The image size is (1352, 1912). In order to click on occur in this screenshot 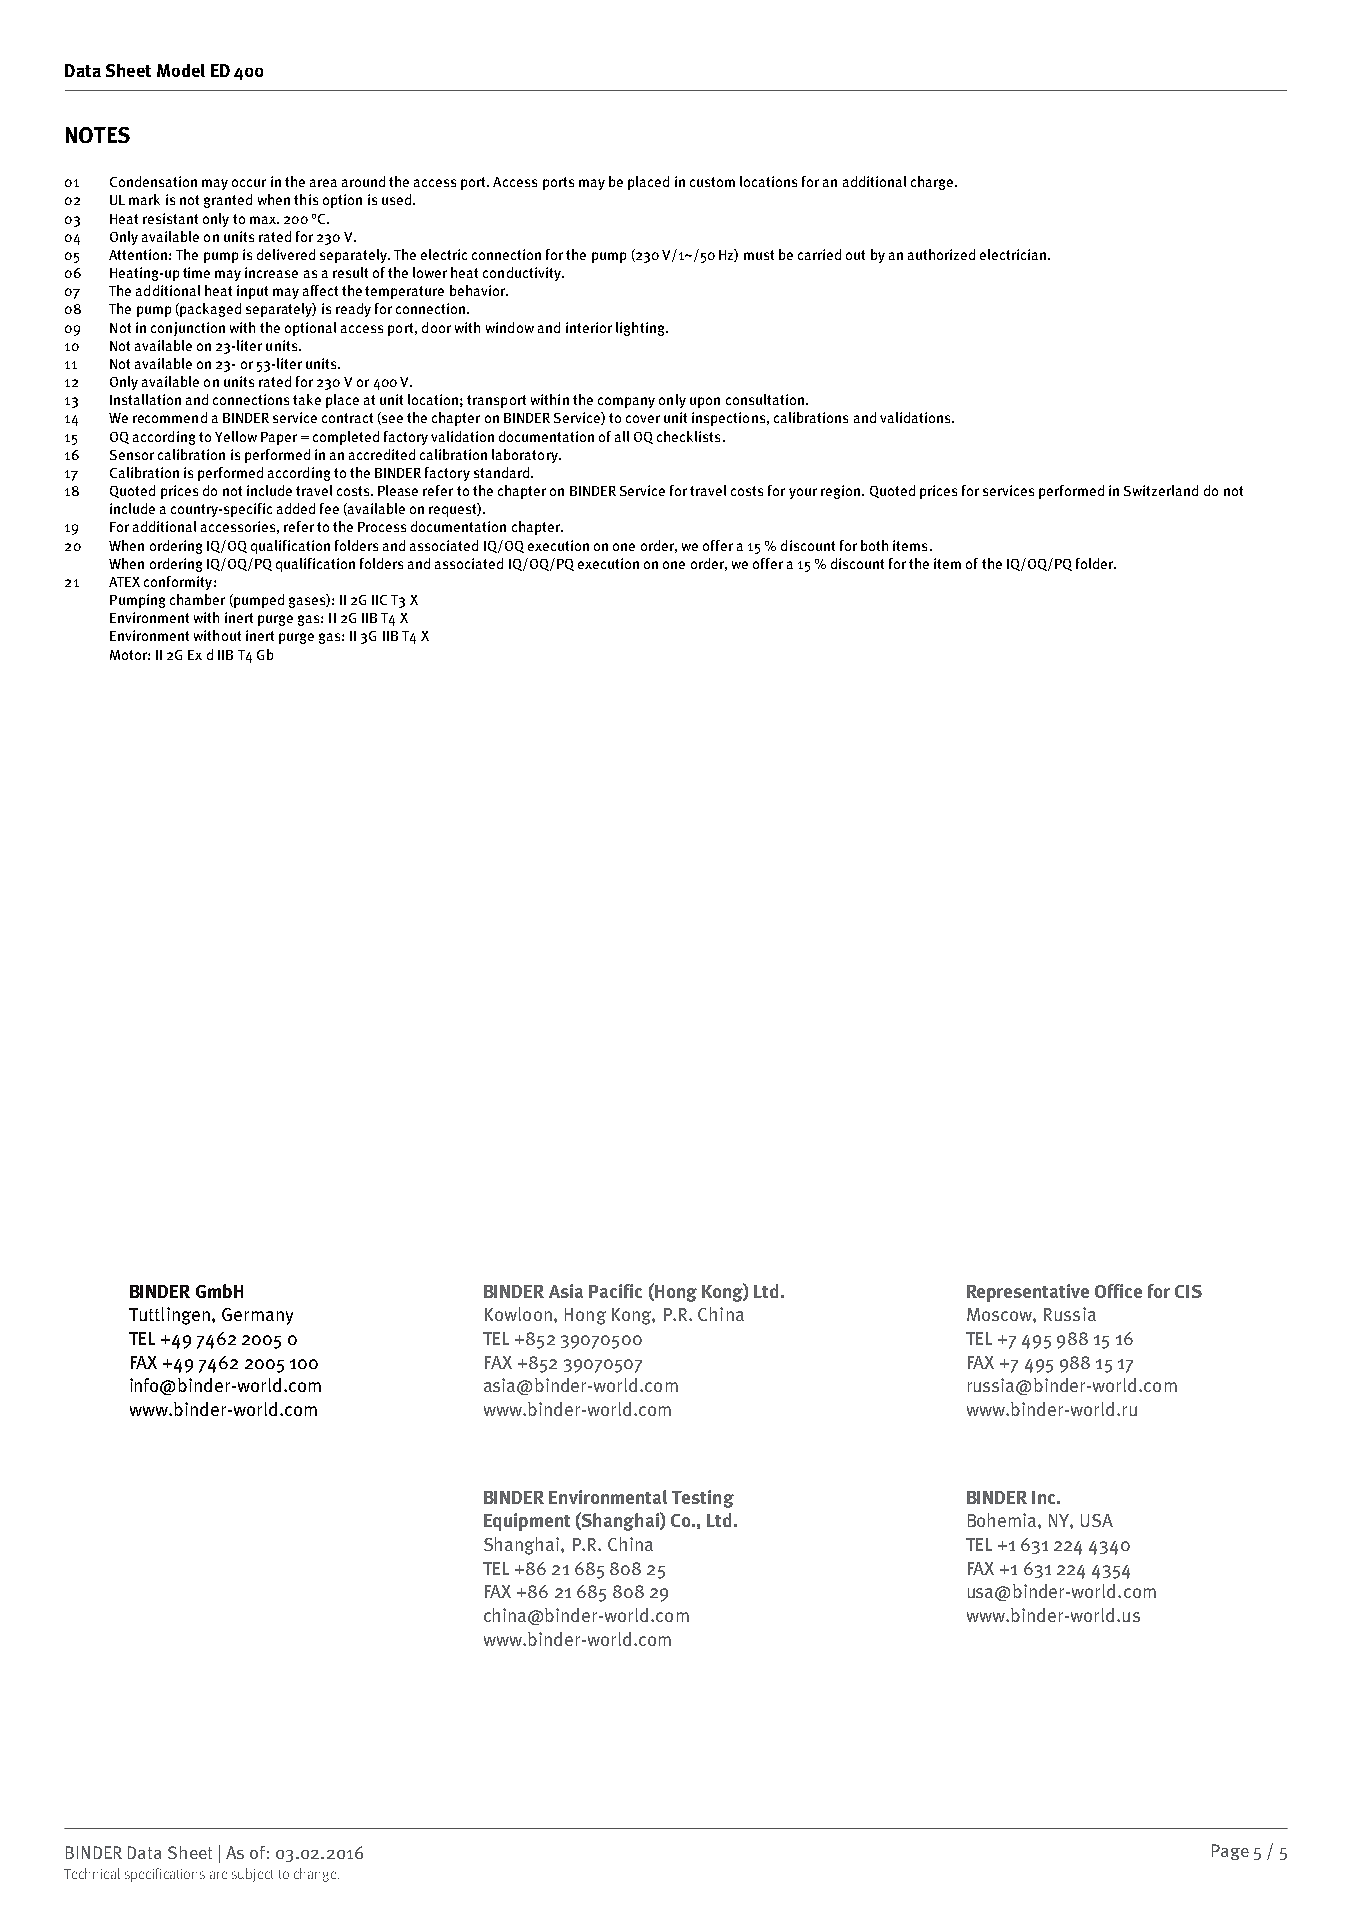, I will do `click(249, 183)`.
